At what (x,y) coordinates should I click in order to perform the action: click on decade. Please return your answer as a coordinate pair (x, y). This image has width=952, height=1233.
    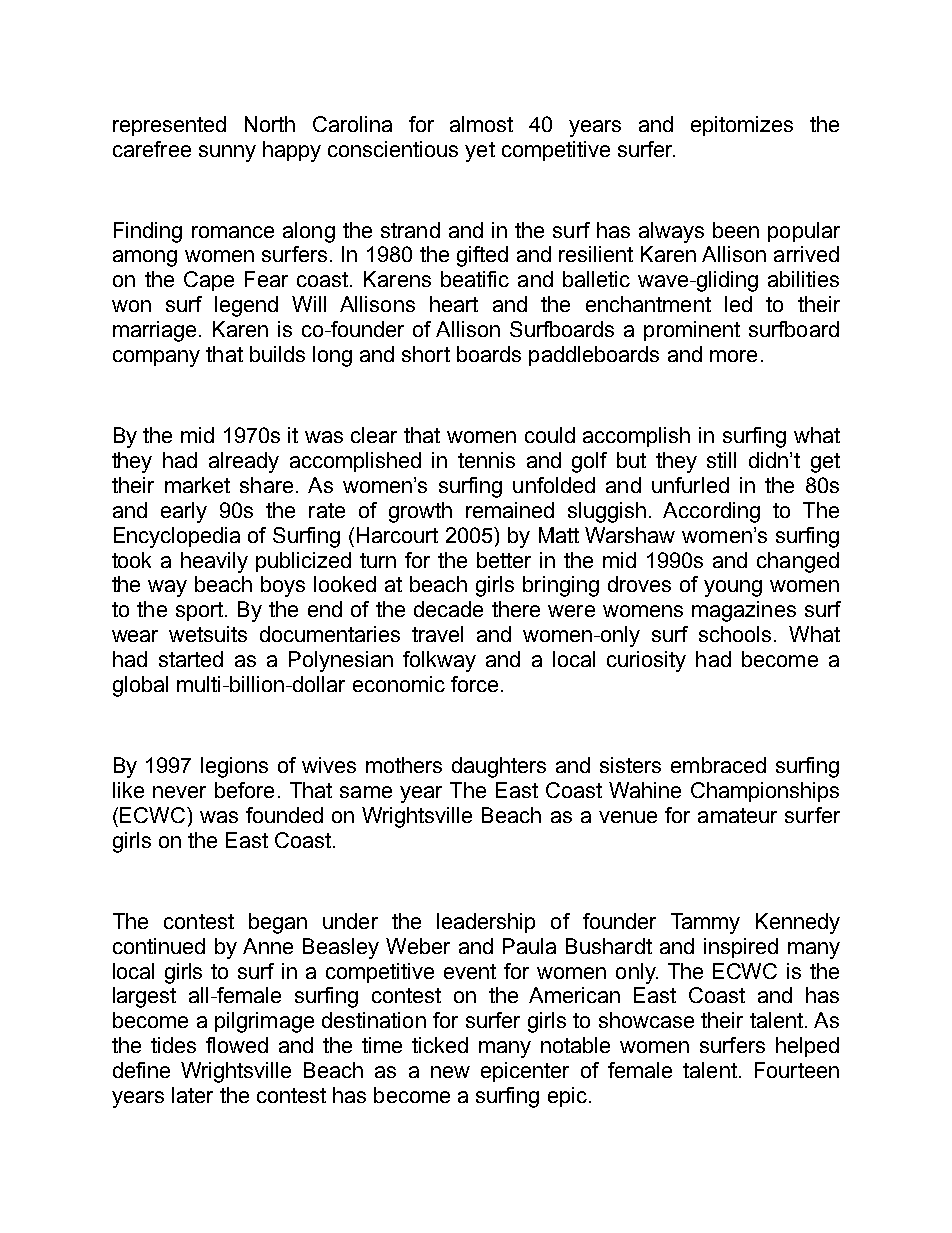
    Looking at the image, I should click on (448, 609).
